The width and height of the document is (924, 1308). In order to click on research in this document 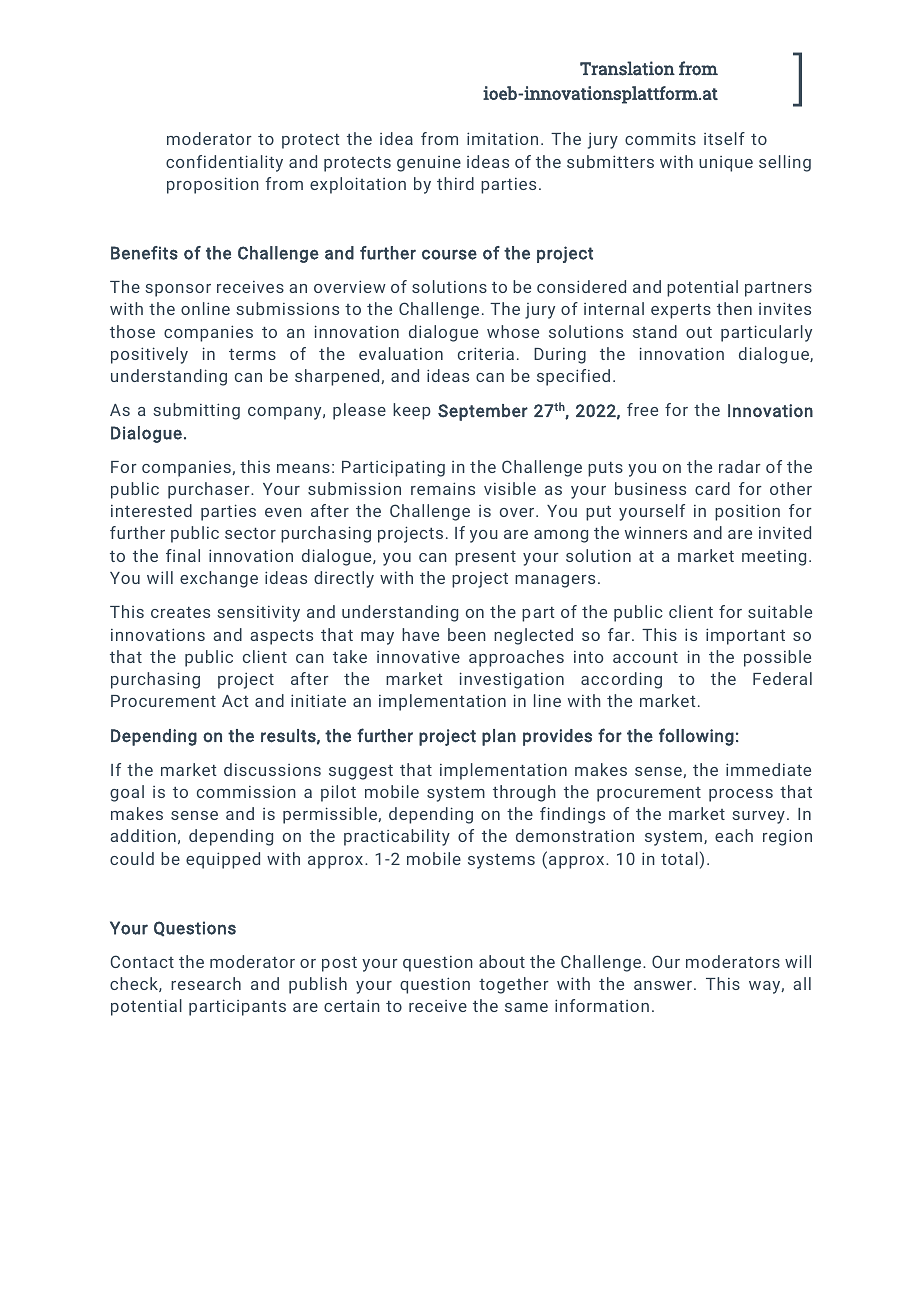, I will do `click(206, 983)`.
